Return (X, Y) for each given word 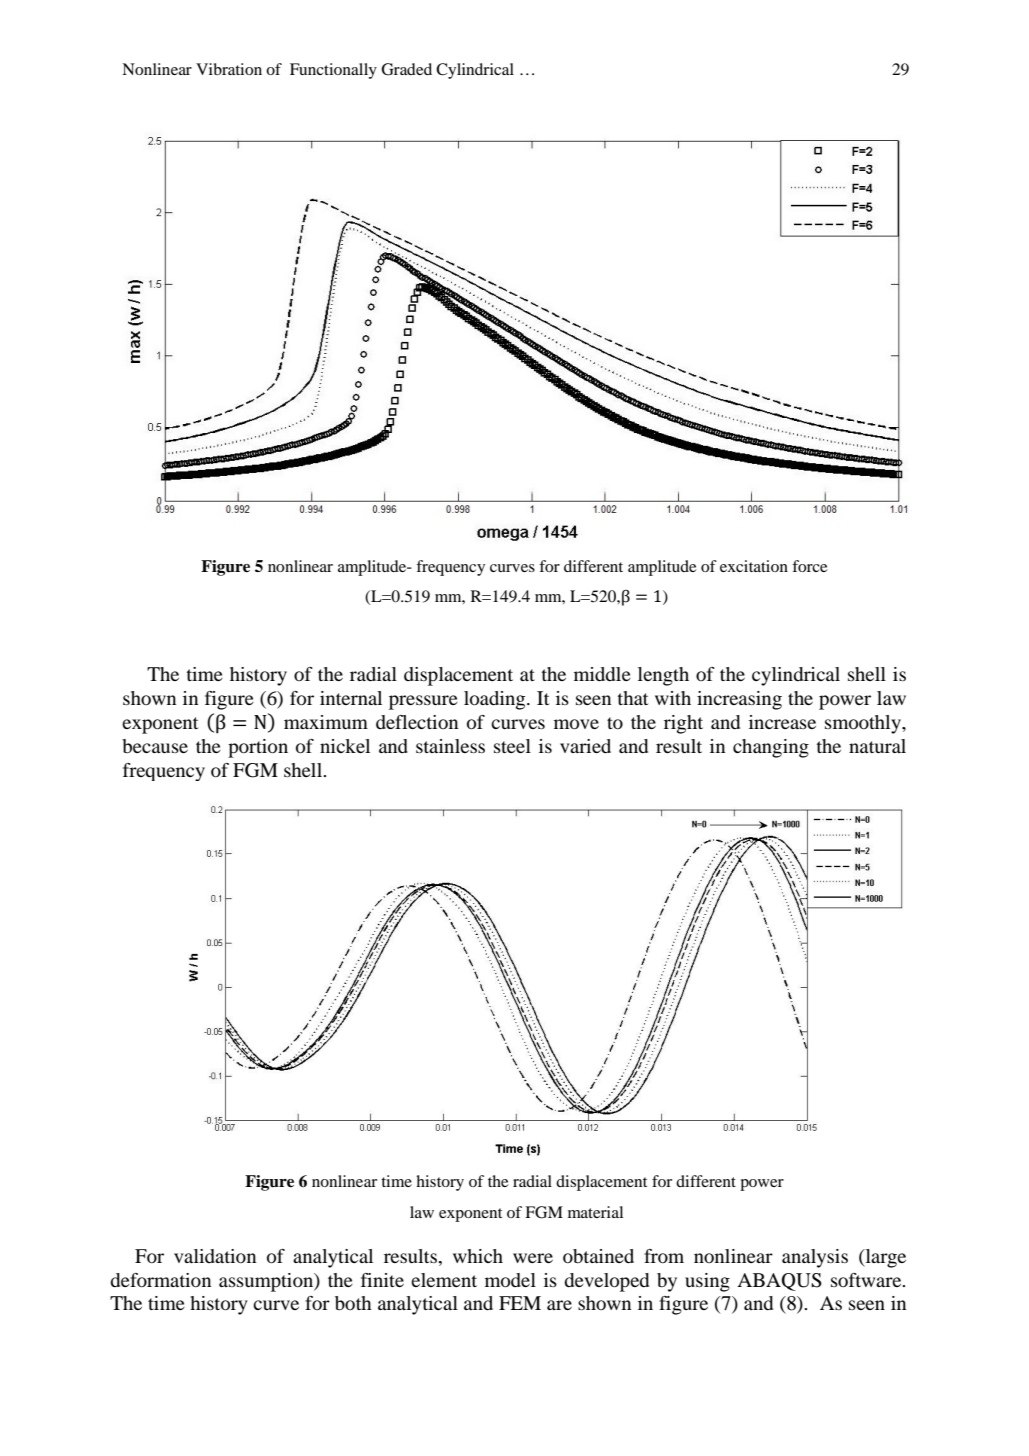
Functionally (333, 71)
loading (496, 700)
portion (258, 748)
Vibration (229, 69)
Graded (406, 69)
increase (782, 722)
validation (215, 1256)
